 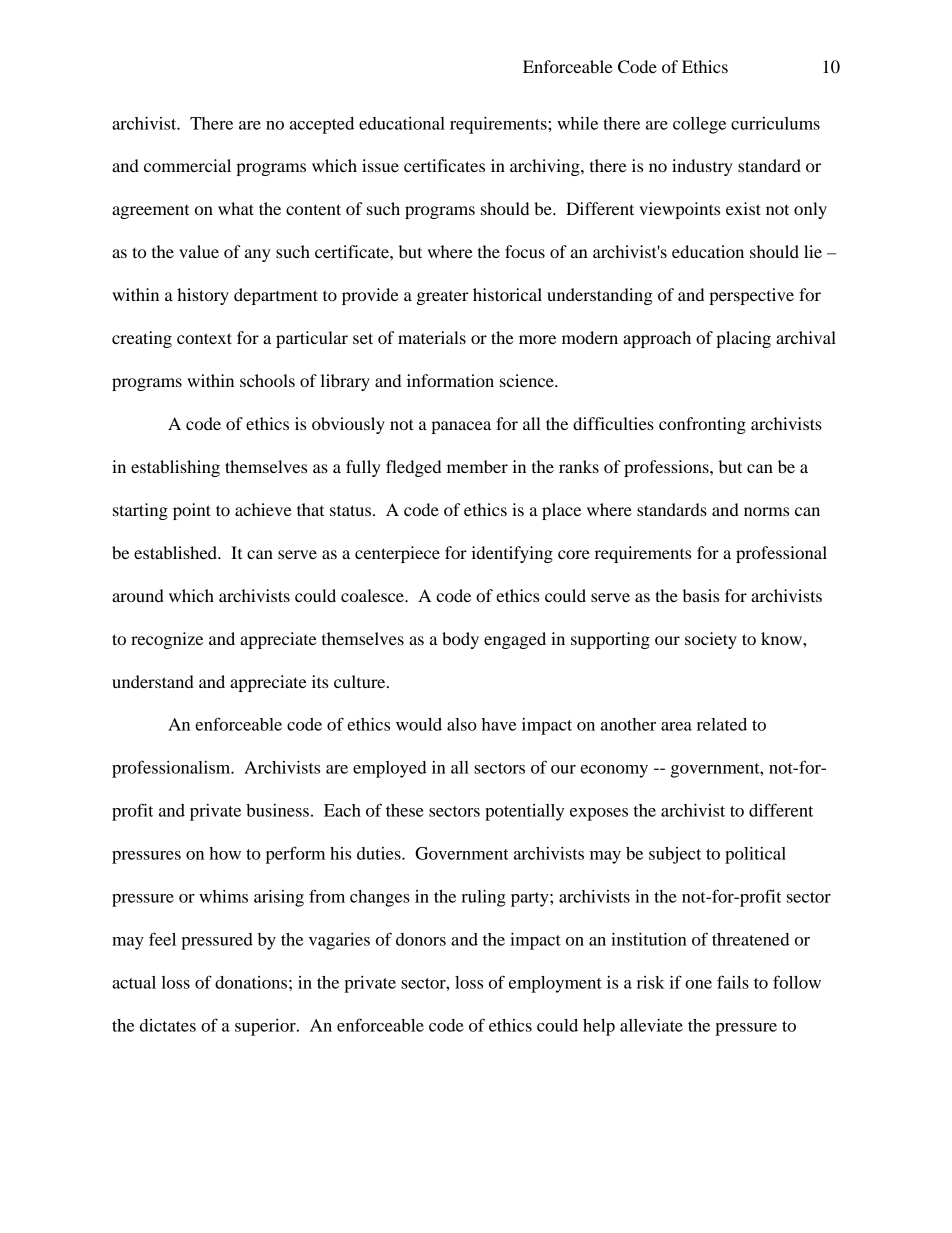 What do you see at coordinates (450, 380) in the page?
I see `information` at bounding box center [450, 380].
